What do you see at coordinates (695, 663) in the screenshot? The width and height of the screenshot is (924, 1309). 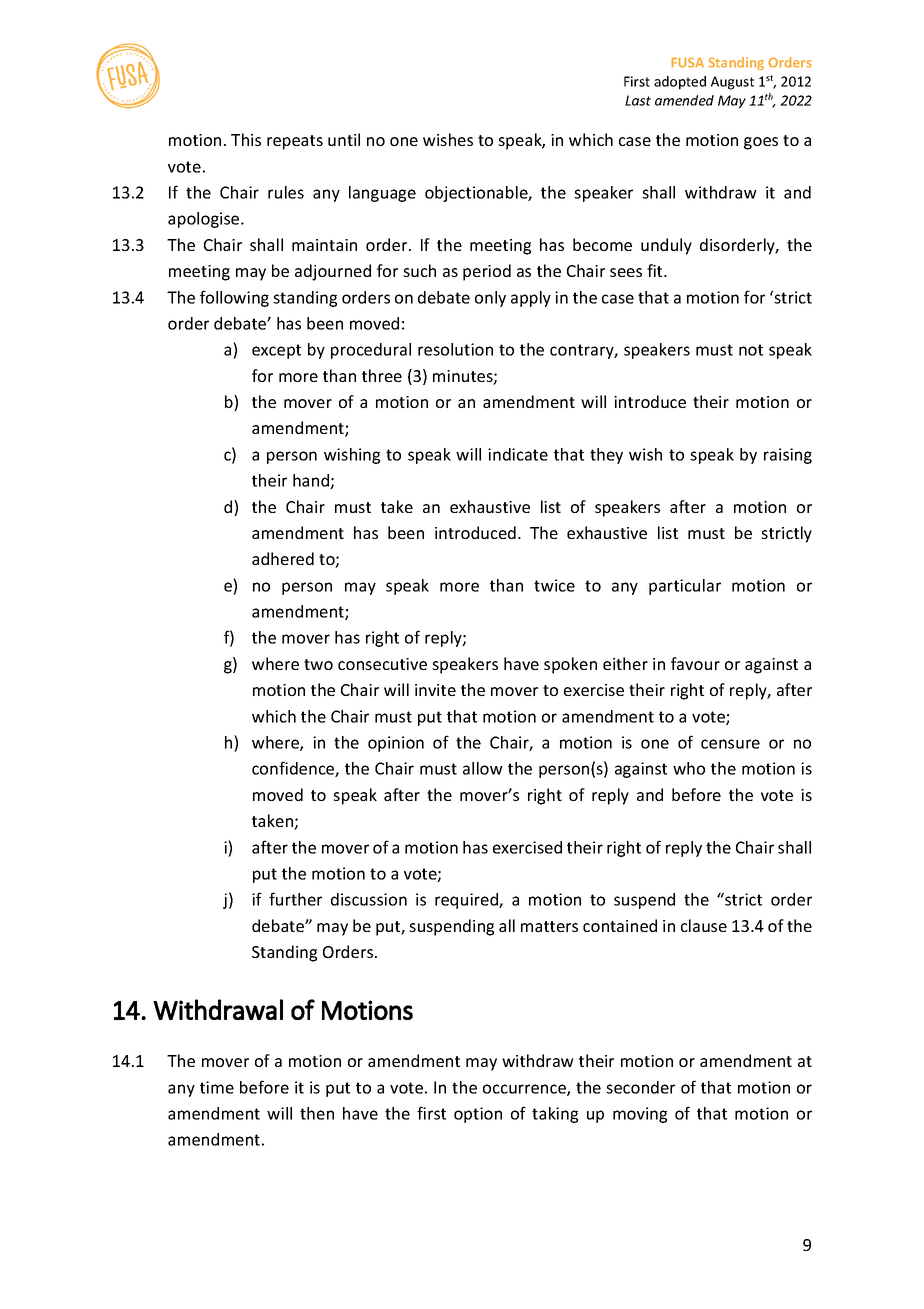 I see `favour` at bounding box center [695, 663].
